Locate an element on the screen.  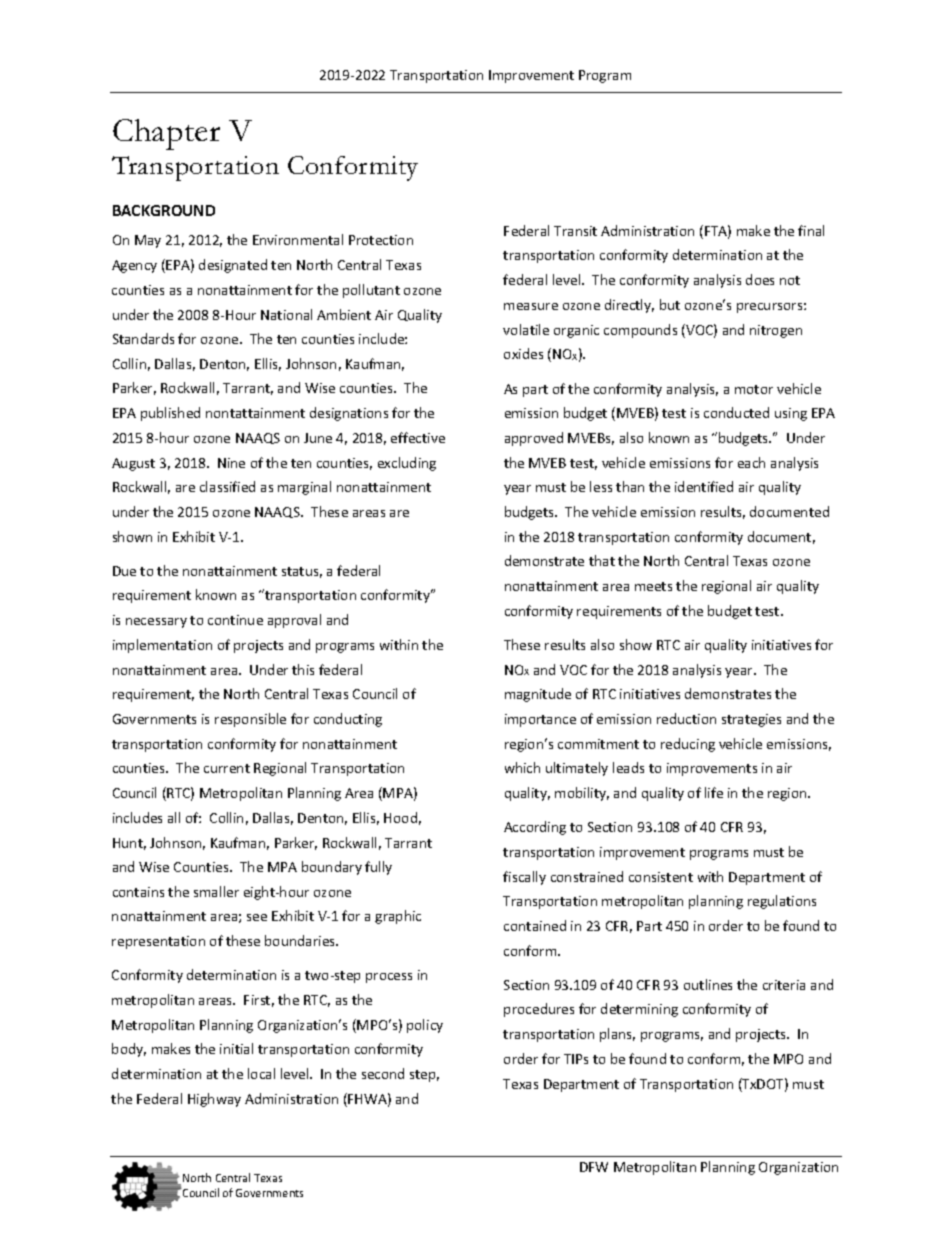
final is located at coordinates (811, 230).
